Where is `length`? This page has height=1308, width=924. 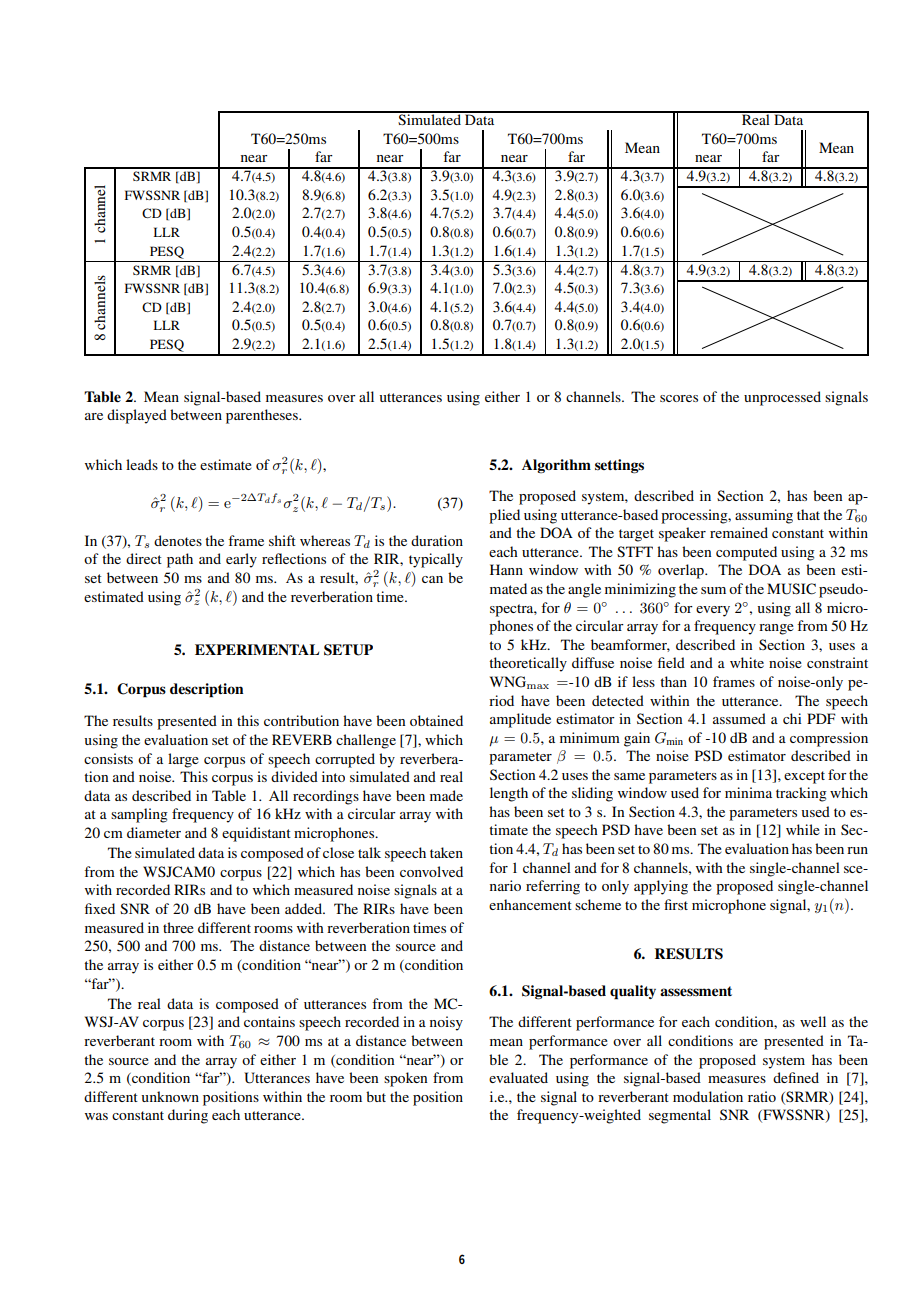
length is located at coordinates (509, 794).
